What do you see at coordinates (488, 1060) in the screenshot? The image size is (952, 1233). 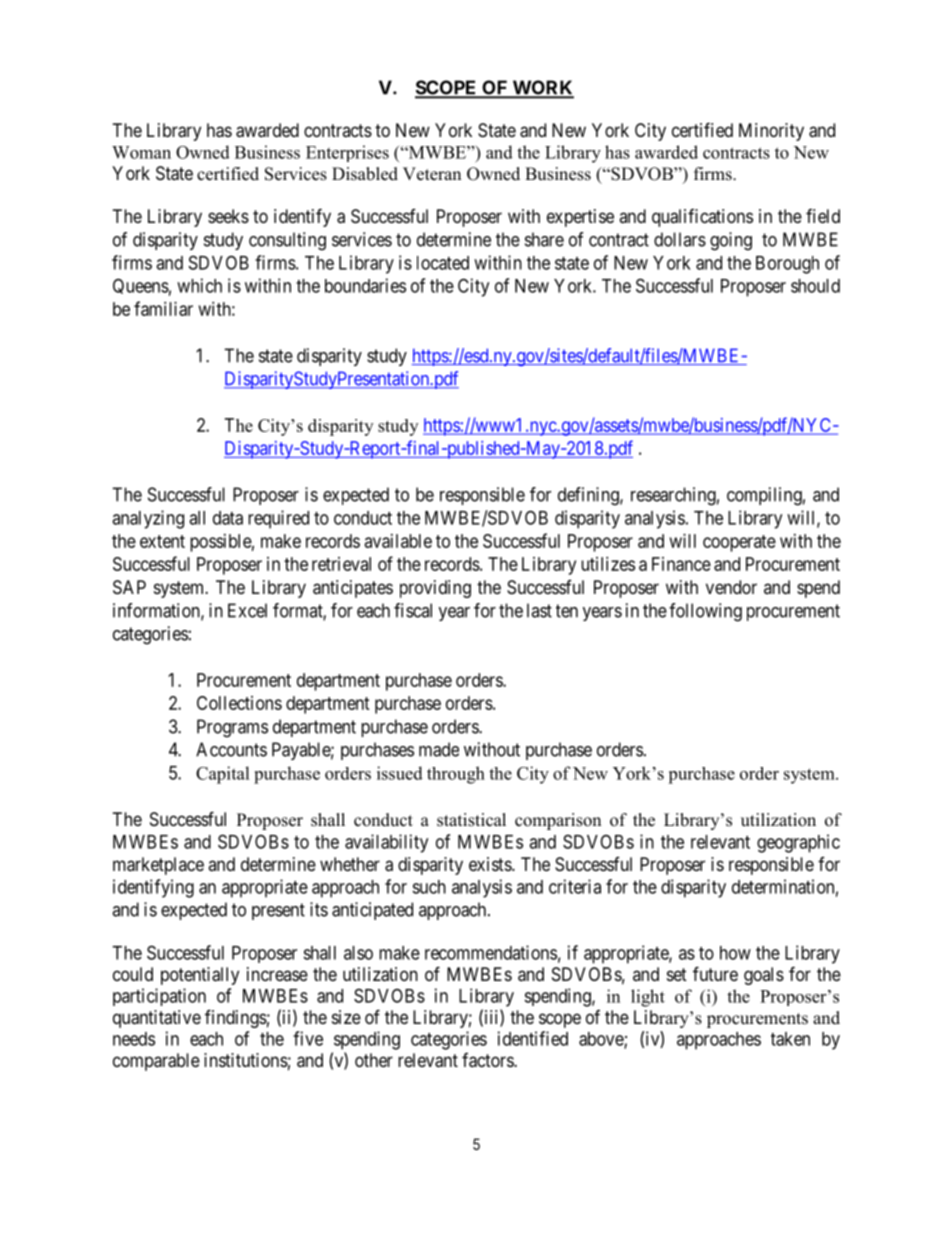 I see `factors` at bounding box center [488, 1060].
